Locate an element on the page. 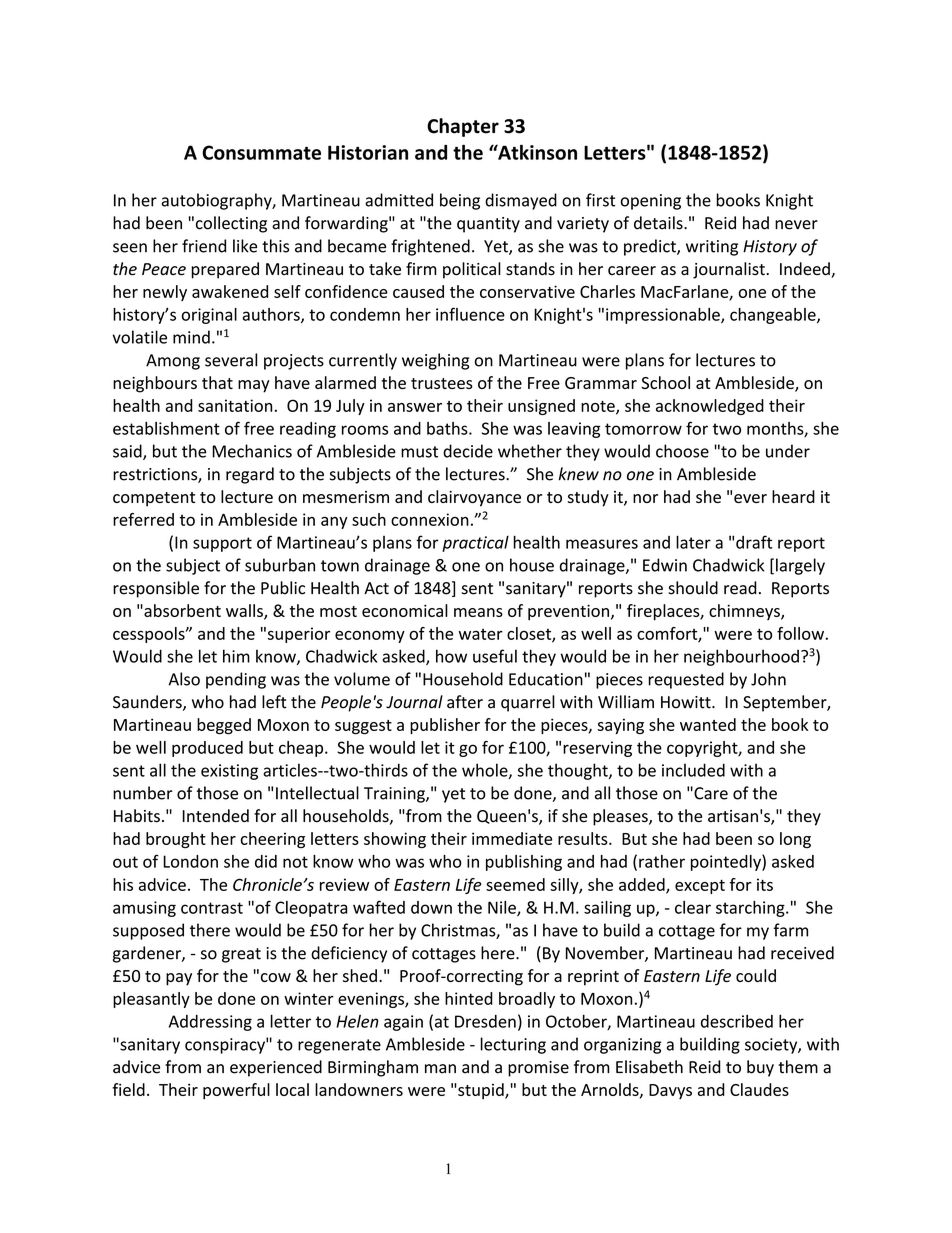  produced is located at coordinates (207, 749).
